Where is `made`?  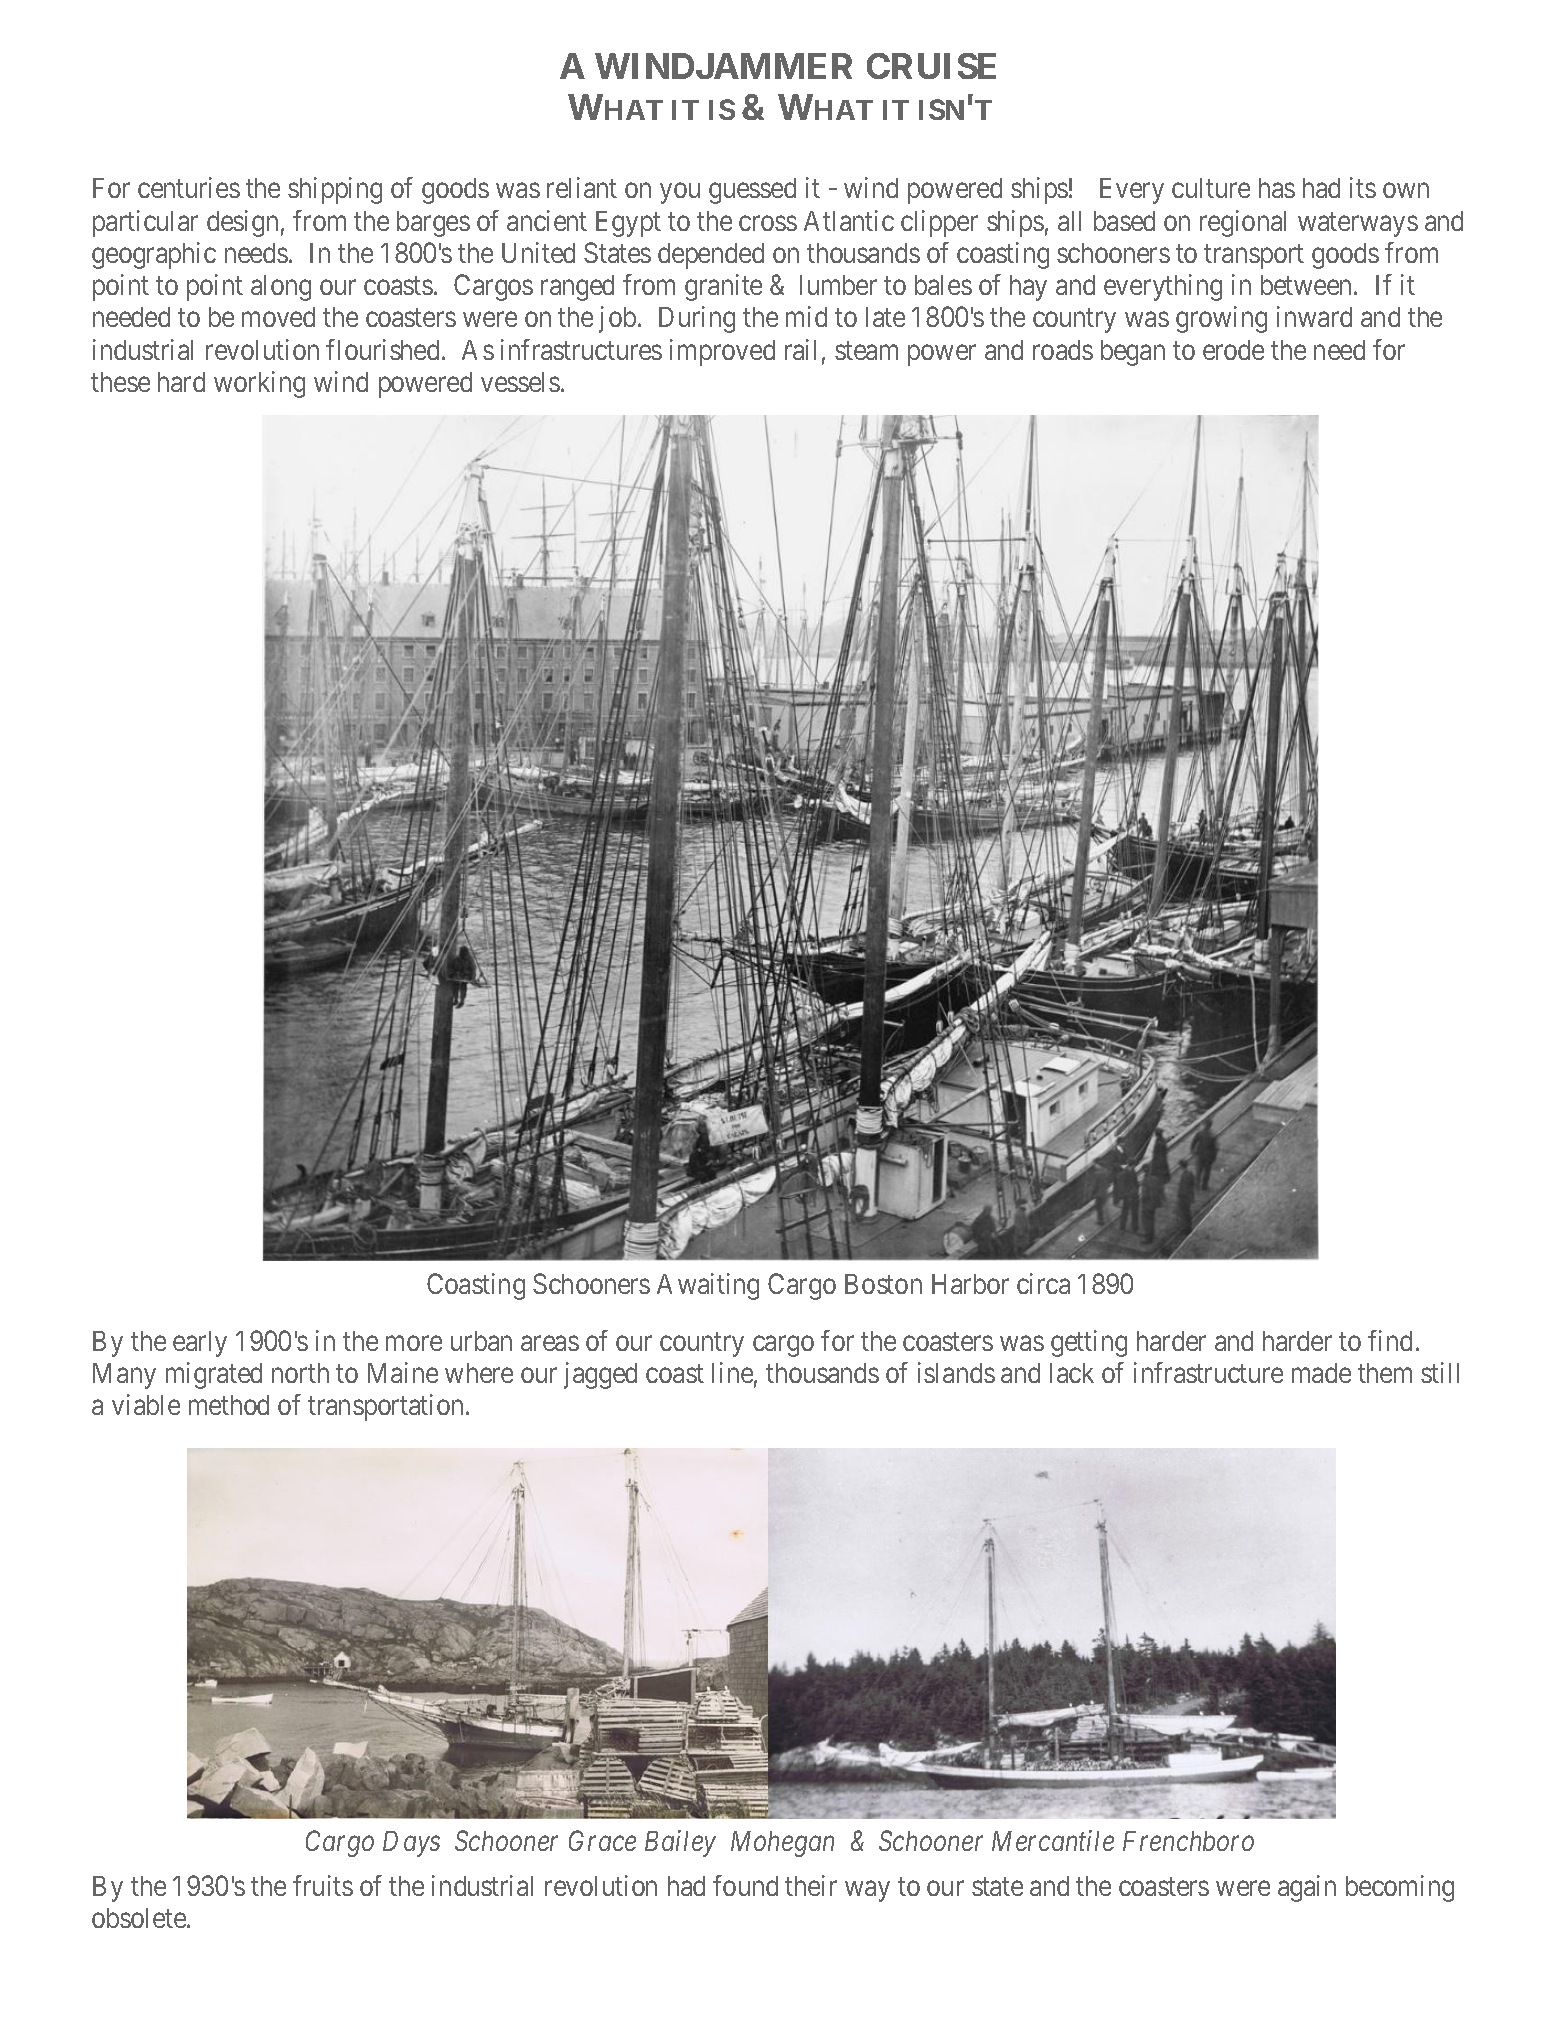
made is located at coordinates (1321, 1373).
